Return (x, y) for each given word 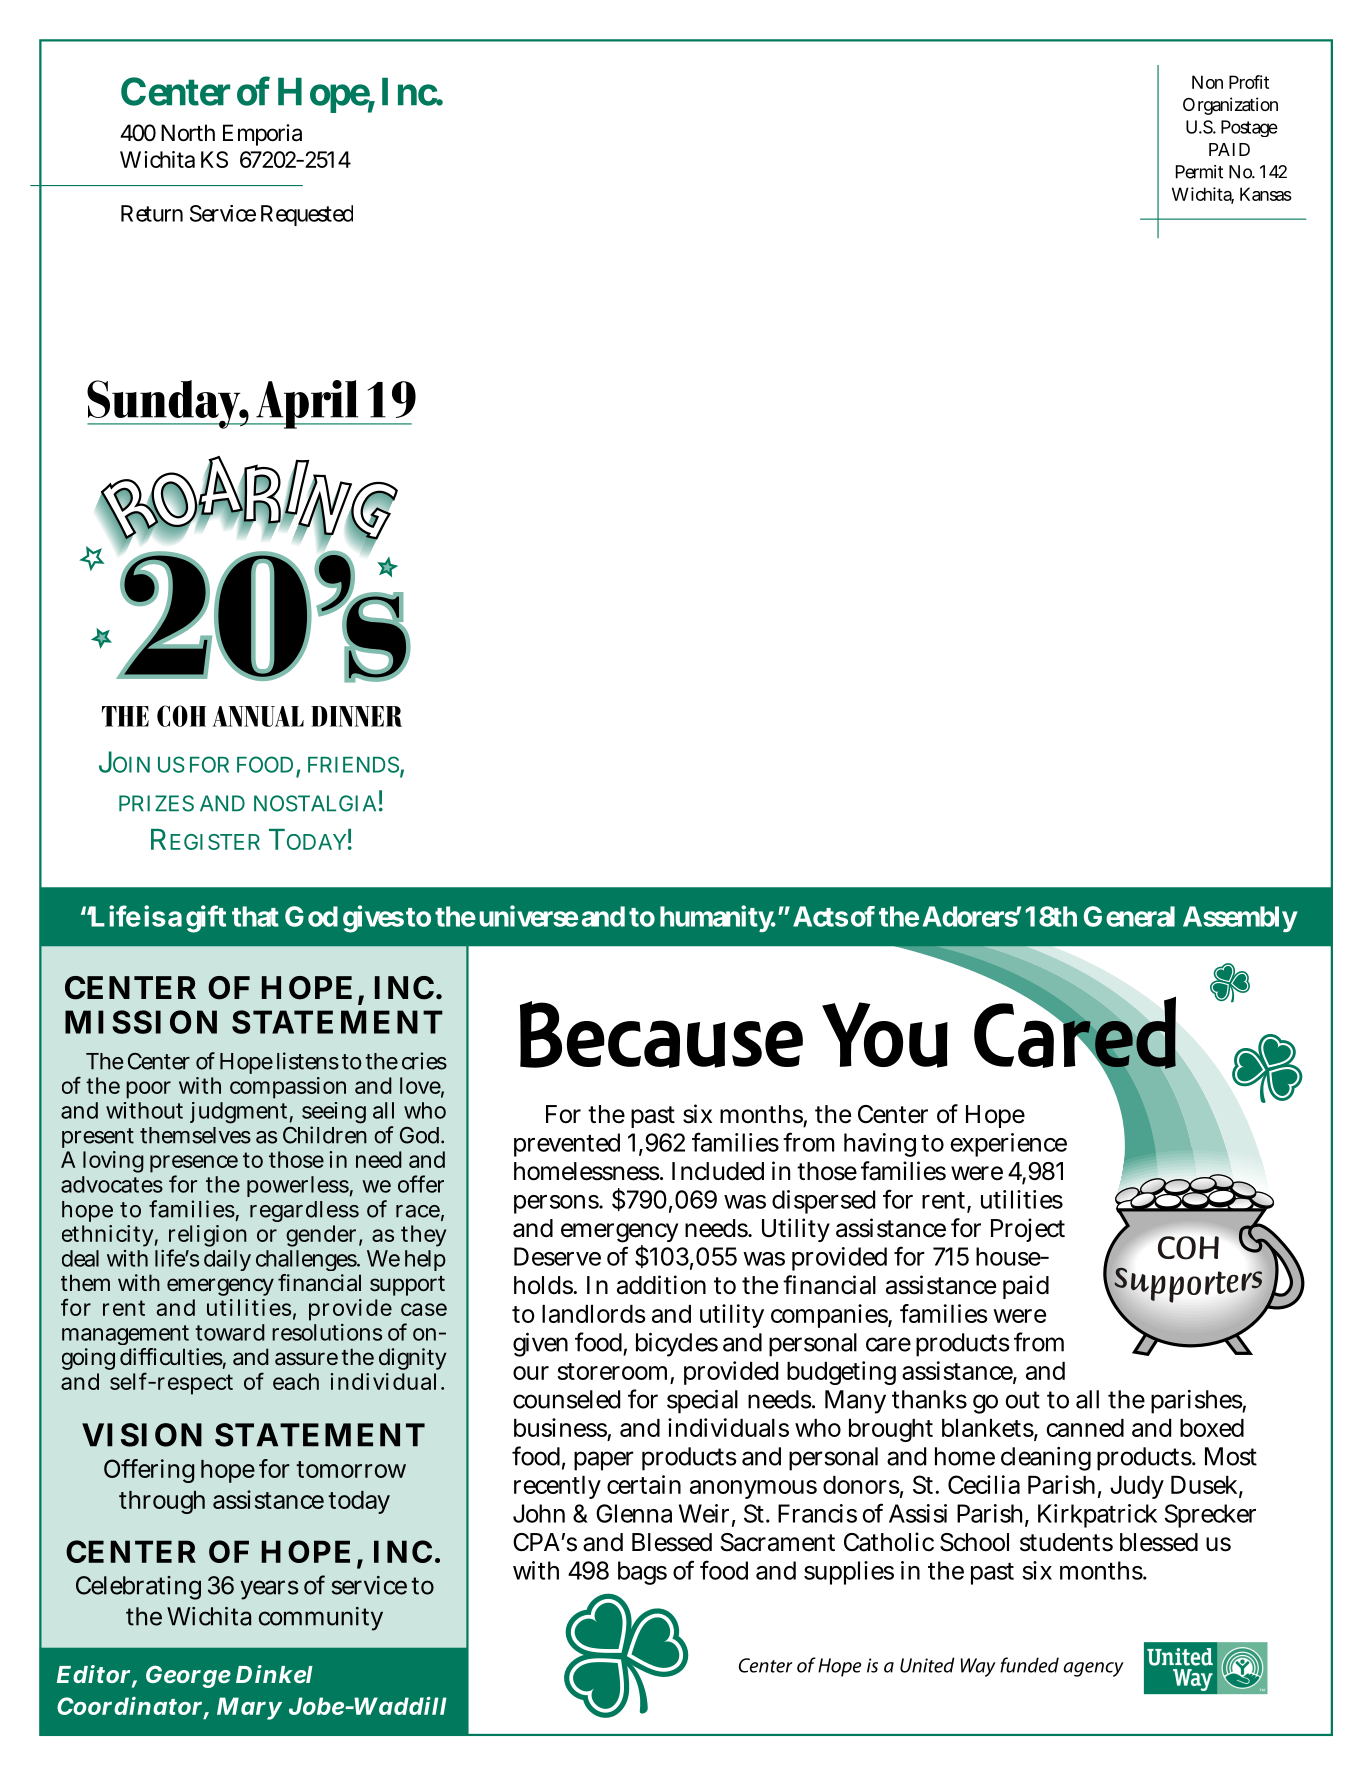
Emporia (262, 135)
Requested (307, 215)
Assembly (1240, 919)
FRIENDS (354, 765)
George (188, 1676)
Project (1028, 1230)
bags (642, 1573)
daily (227, 1260)
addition (661, 1285)
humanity (718, 918)
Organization (1230, 106)
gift (206, 919)
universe (528, 916)
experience (1008, 1145)
